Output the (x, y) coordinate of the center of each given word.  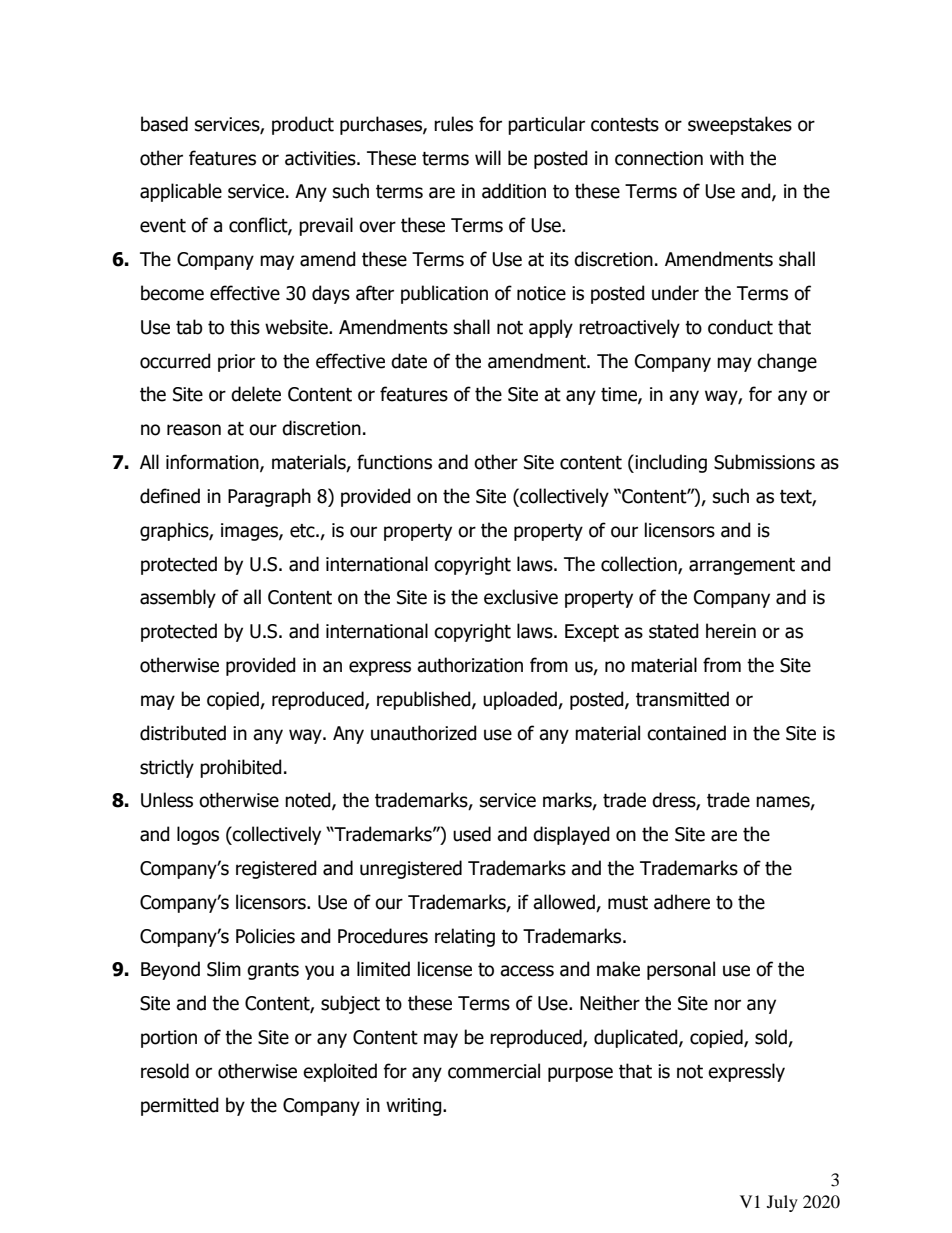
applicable (181, 192)
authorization (470, 665)
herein (731, 631)
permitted (180, 1106)
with (727, 158)
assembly (178, 598)
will (488, 157)
